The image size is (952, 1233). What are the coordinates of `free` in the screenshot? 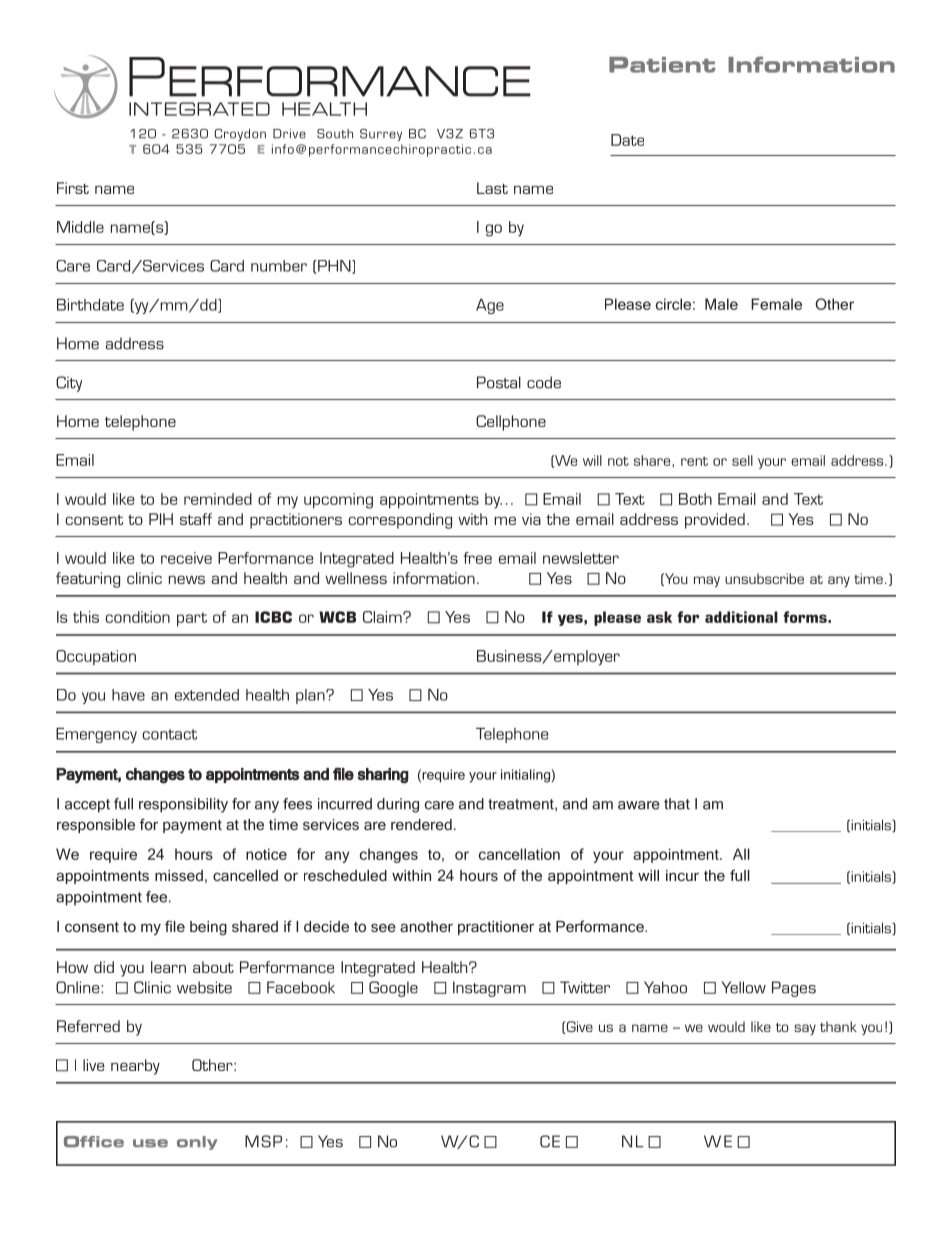 It's located at (478, 558).
